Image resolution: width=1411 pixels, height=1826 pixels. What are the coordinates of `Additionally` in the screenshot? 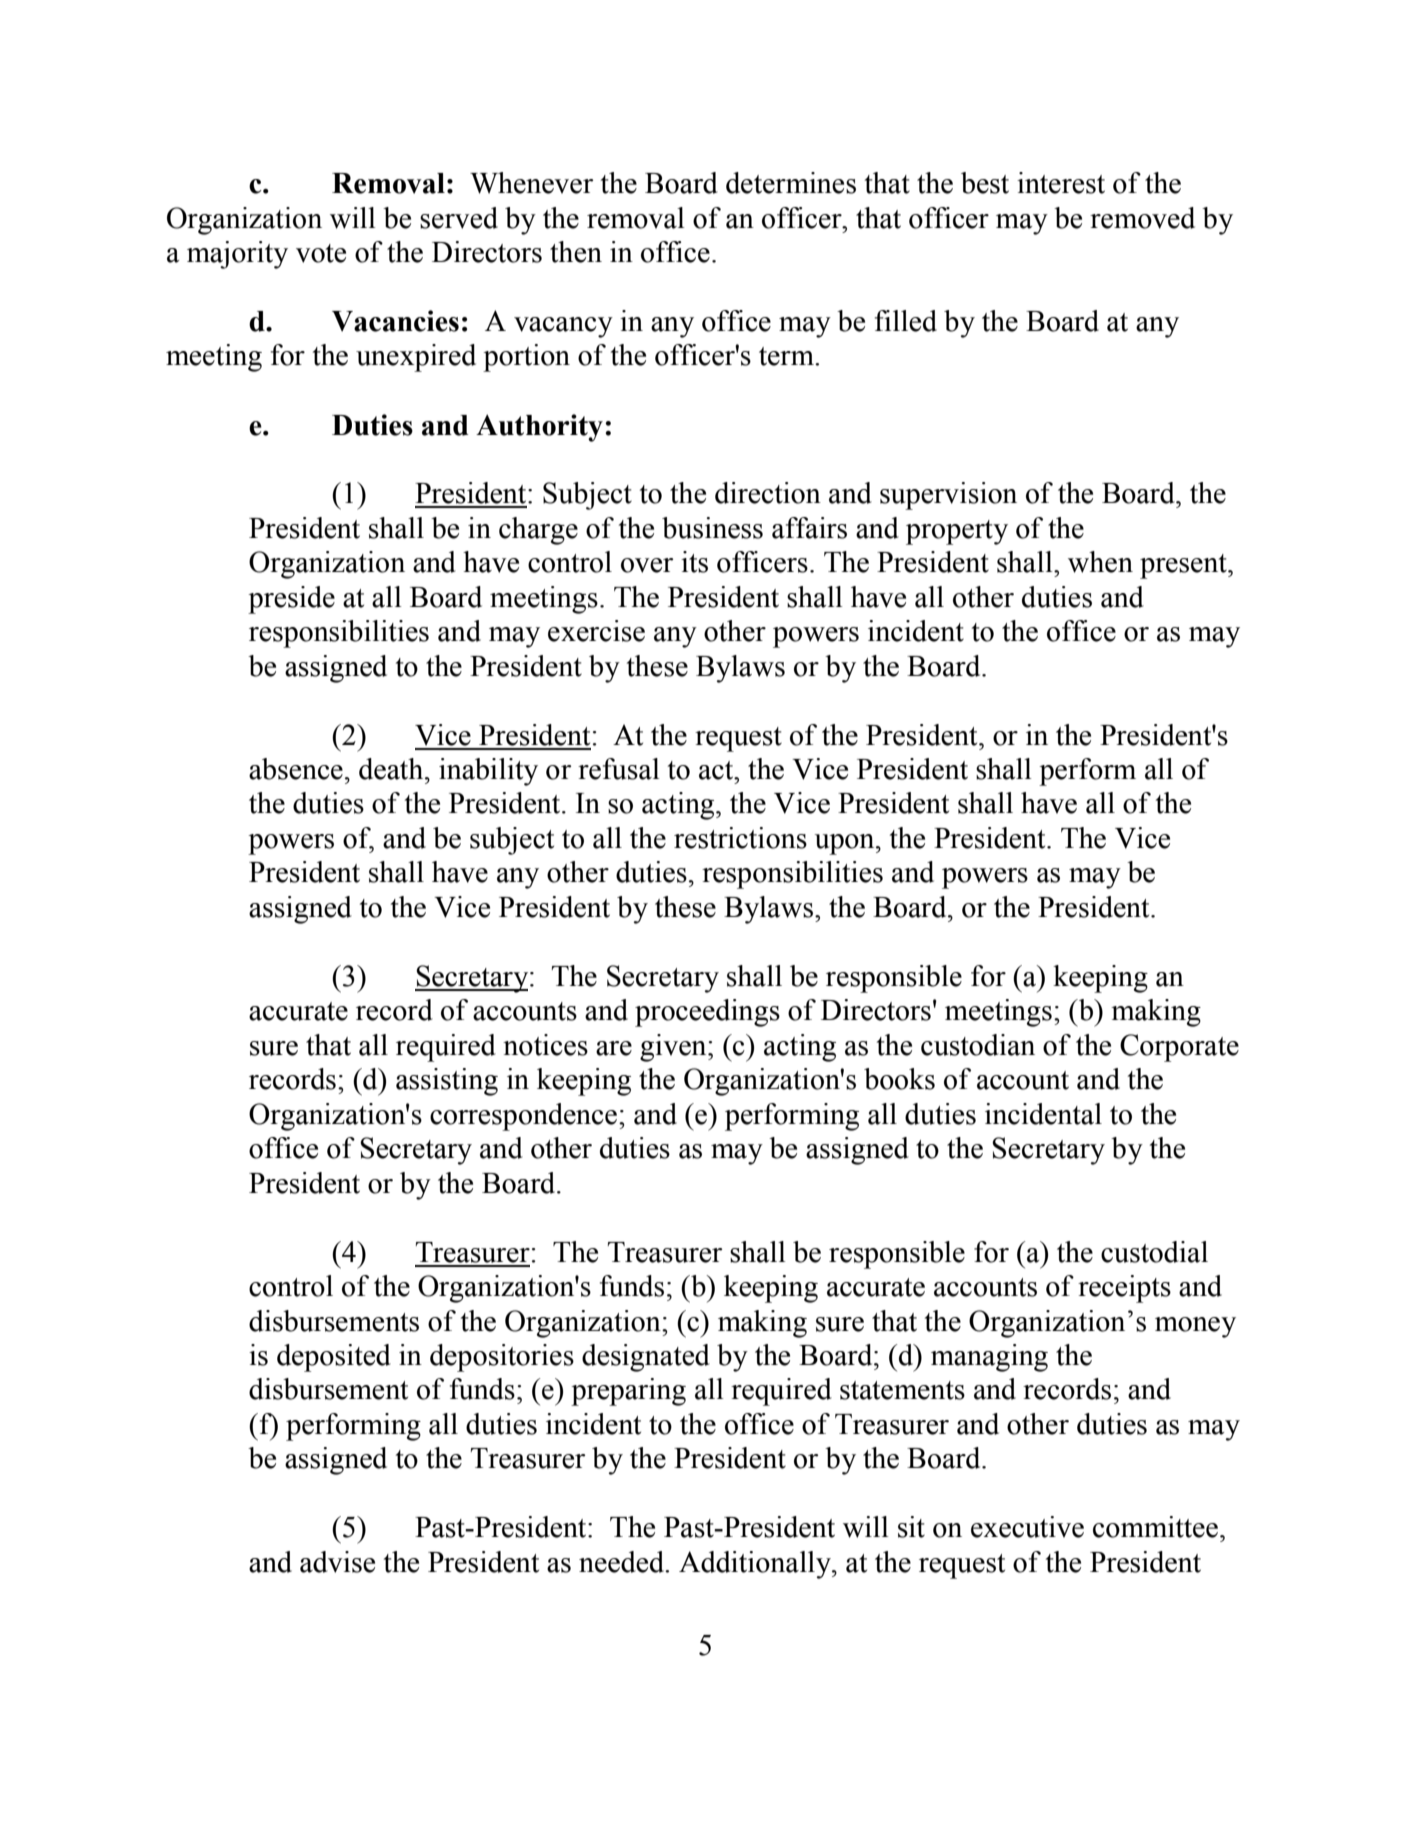 It's located at (756, 1565).
